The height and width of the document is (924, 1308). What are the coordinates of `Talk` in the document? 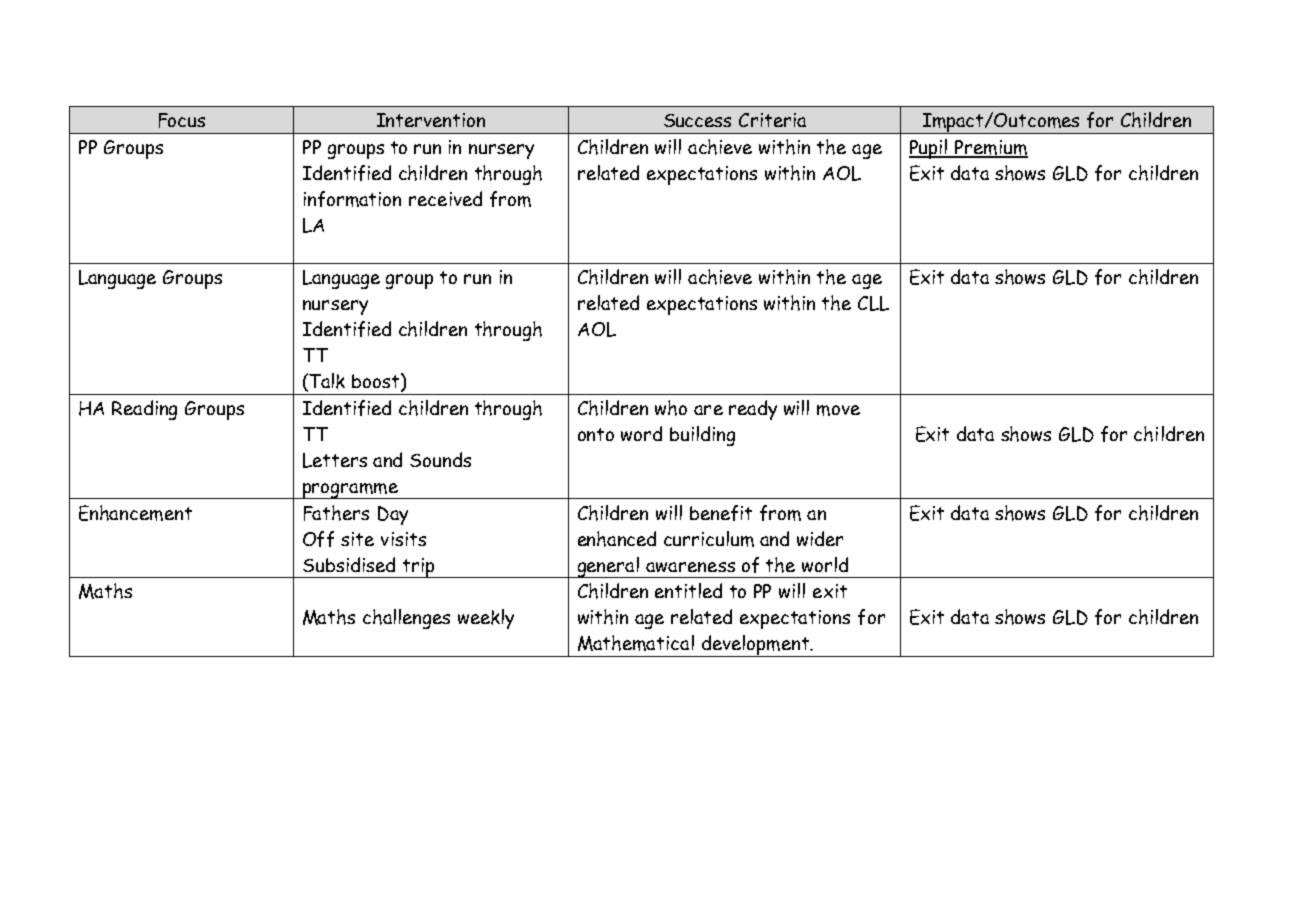 It's located at (327, 381).
